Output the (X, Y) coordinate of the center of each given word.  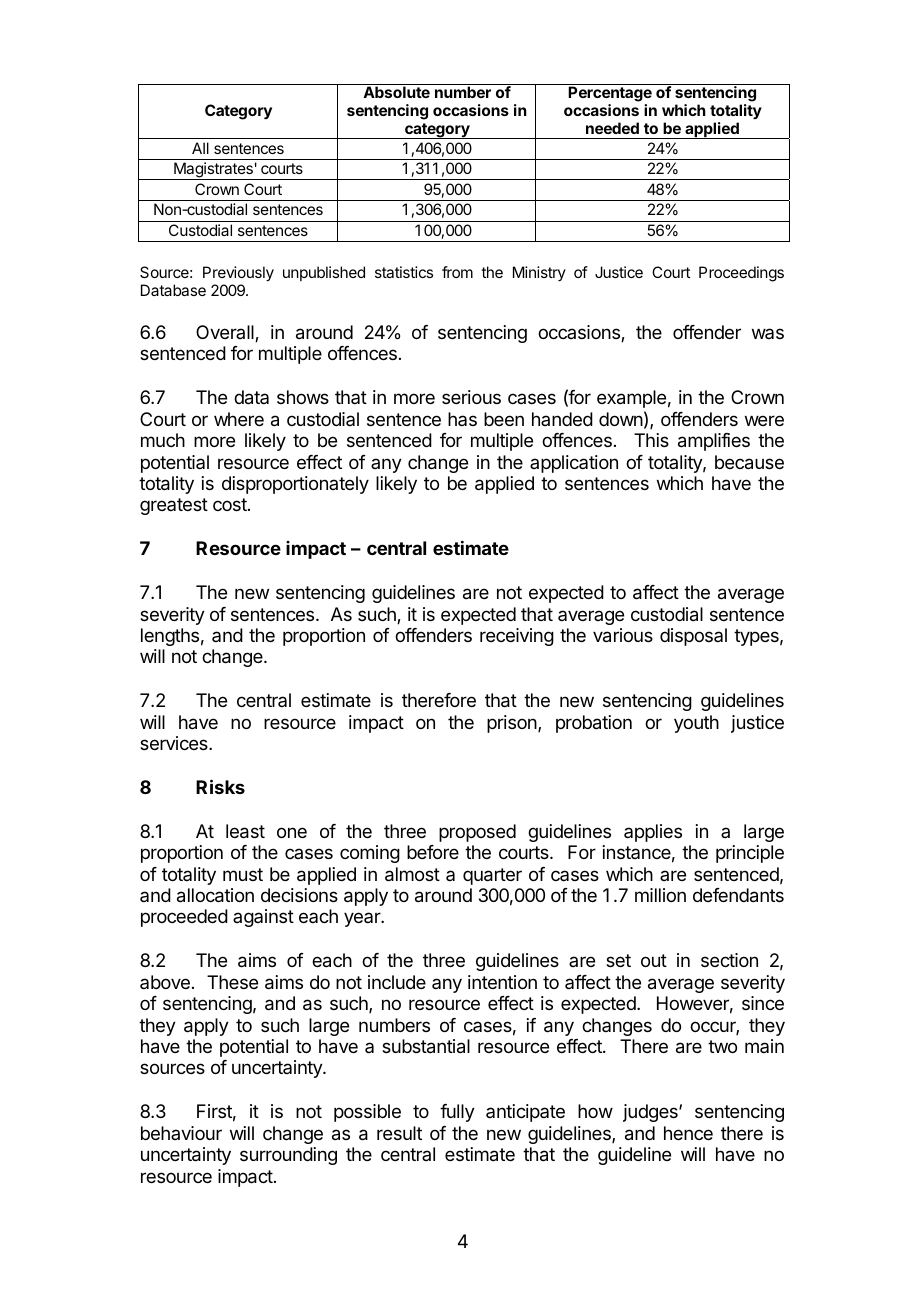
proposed (477, 833)
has (462, 419)
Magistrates (213, 171)
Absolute (396, 92)
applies (653, 833)
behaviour (181, 1133)
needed (612, 128)
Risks (220, 786)
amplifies (714, 442)
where (239, 419)
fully (457, 1113)
